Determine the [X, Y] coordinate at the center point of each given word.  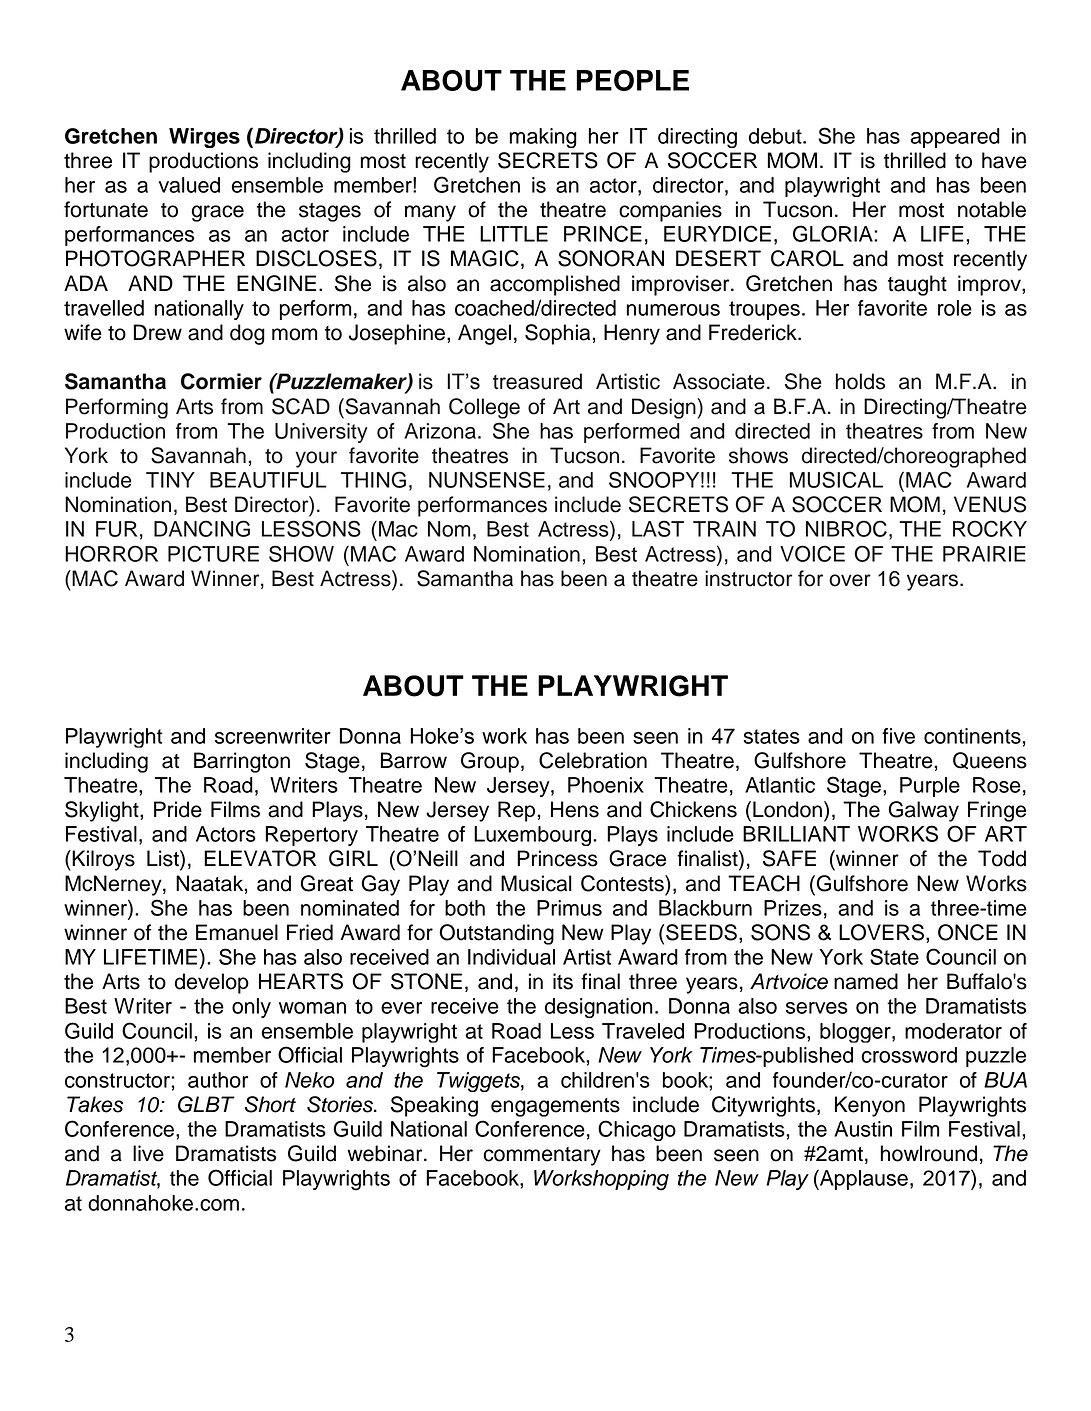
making [543, 138]
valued [189, 185]
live [148, 1153]
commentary [542, 1156]
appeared [955, 138]
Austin [863, 1129]
